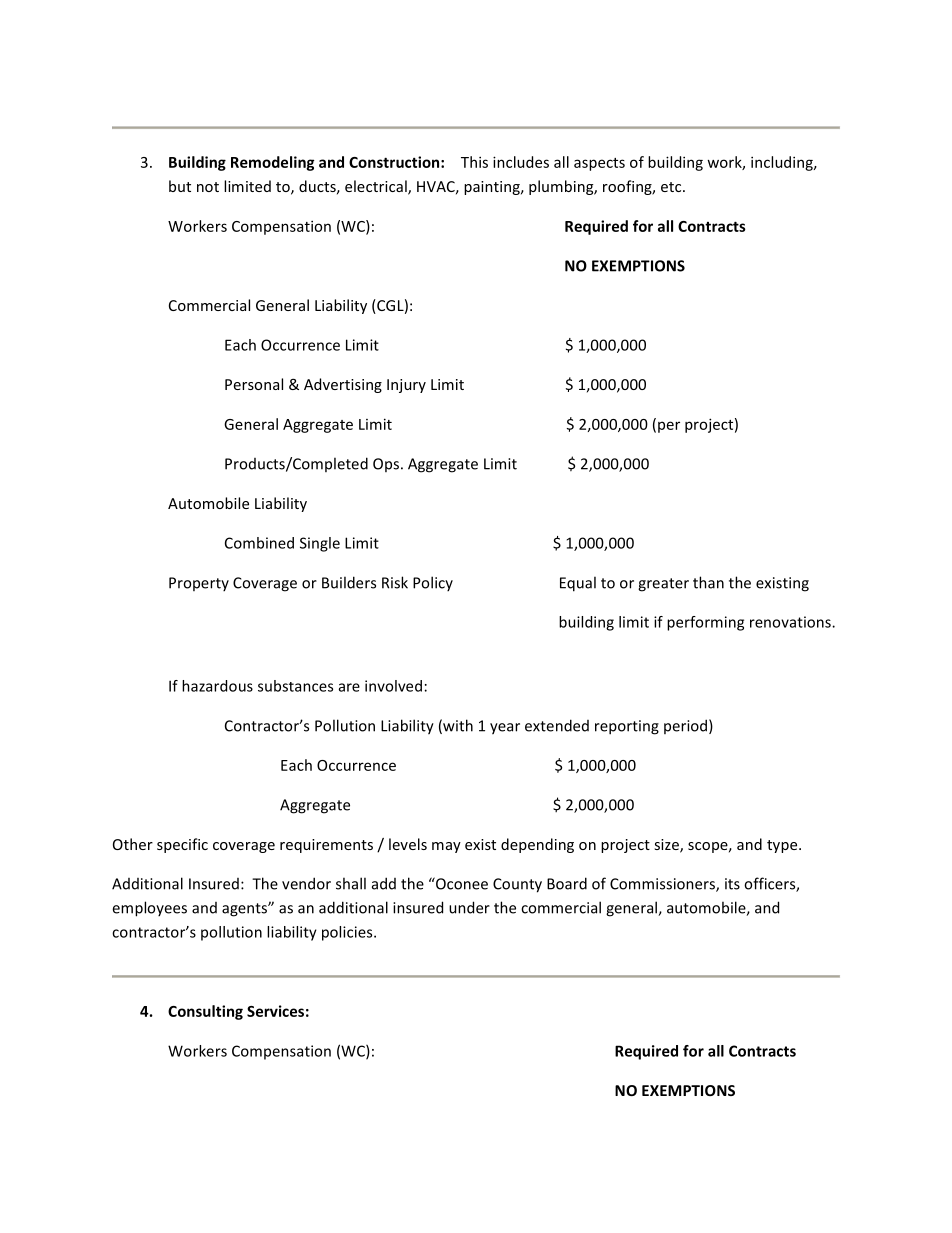 The image size is (952, 1233). What do you see at coordinates (208, 187) in the document?
I see `not` at bounding box center [208, 187].
